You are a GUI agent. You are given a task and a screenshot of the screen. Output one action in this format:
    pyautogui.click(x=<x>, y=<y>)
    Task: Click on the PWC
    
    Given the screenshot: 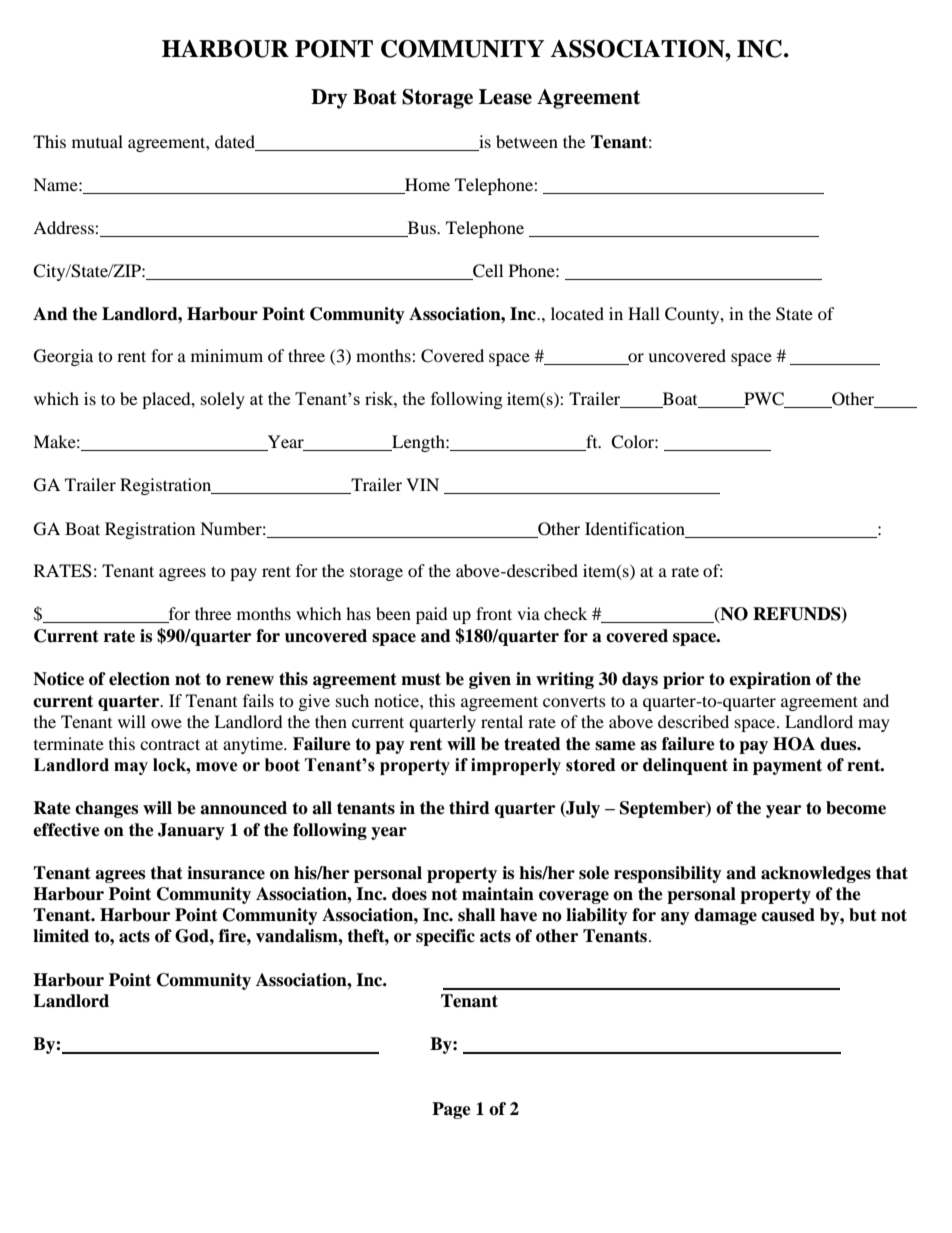 What is the action you would take?
    pyautogui.click(x=764, y=400)
